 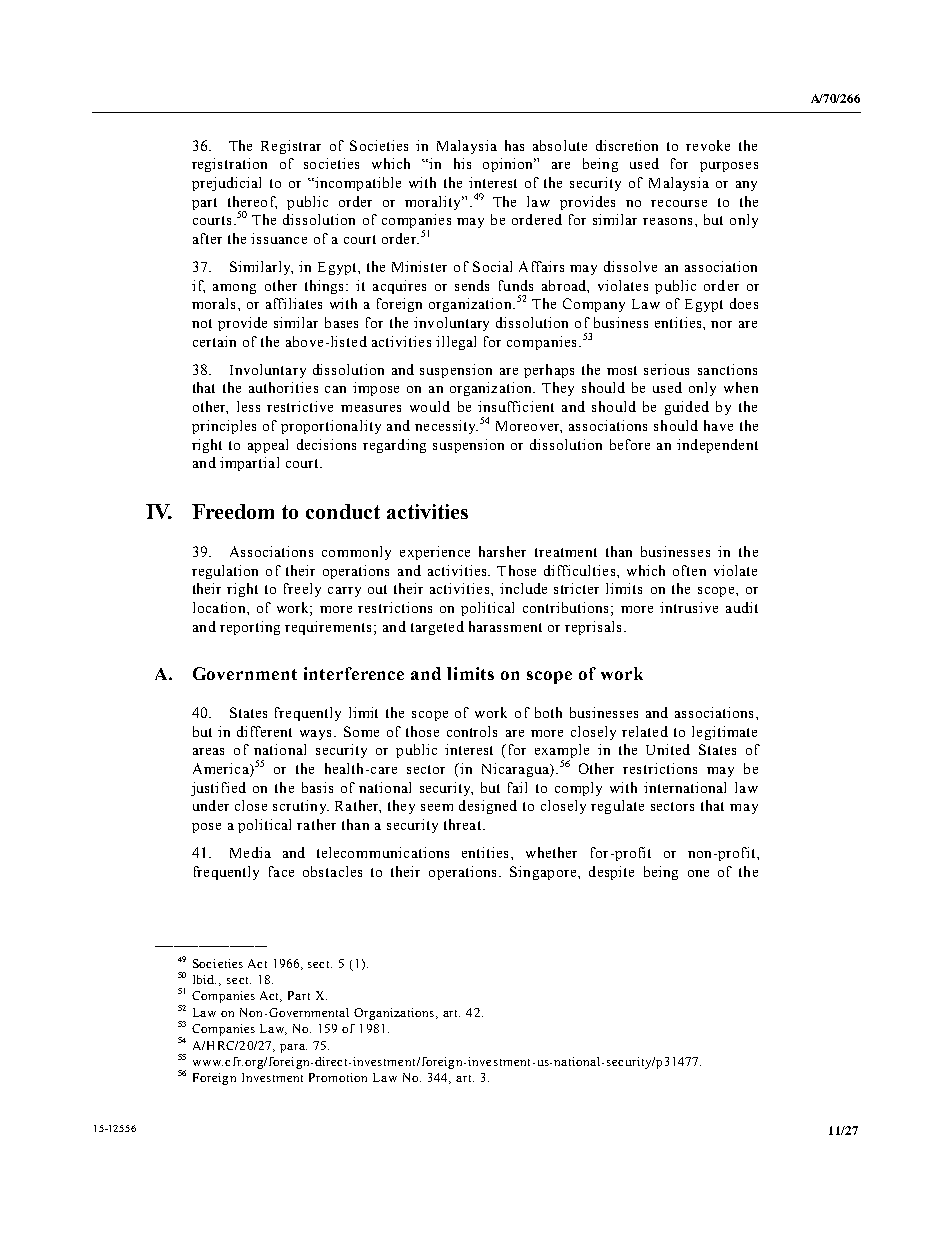 I want to click on reporting, so click(x=250, y=628).
